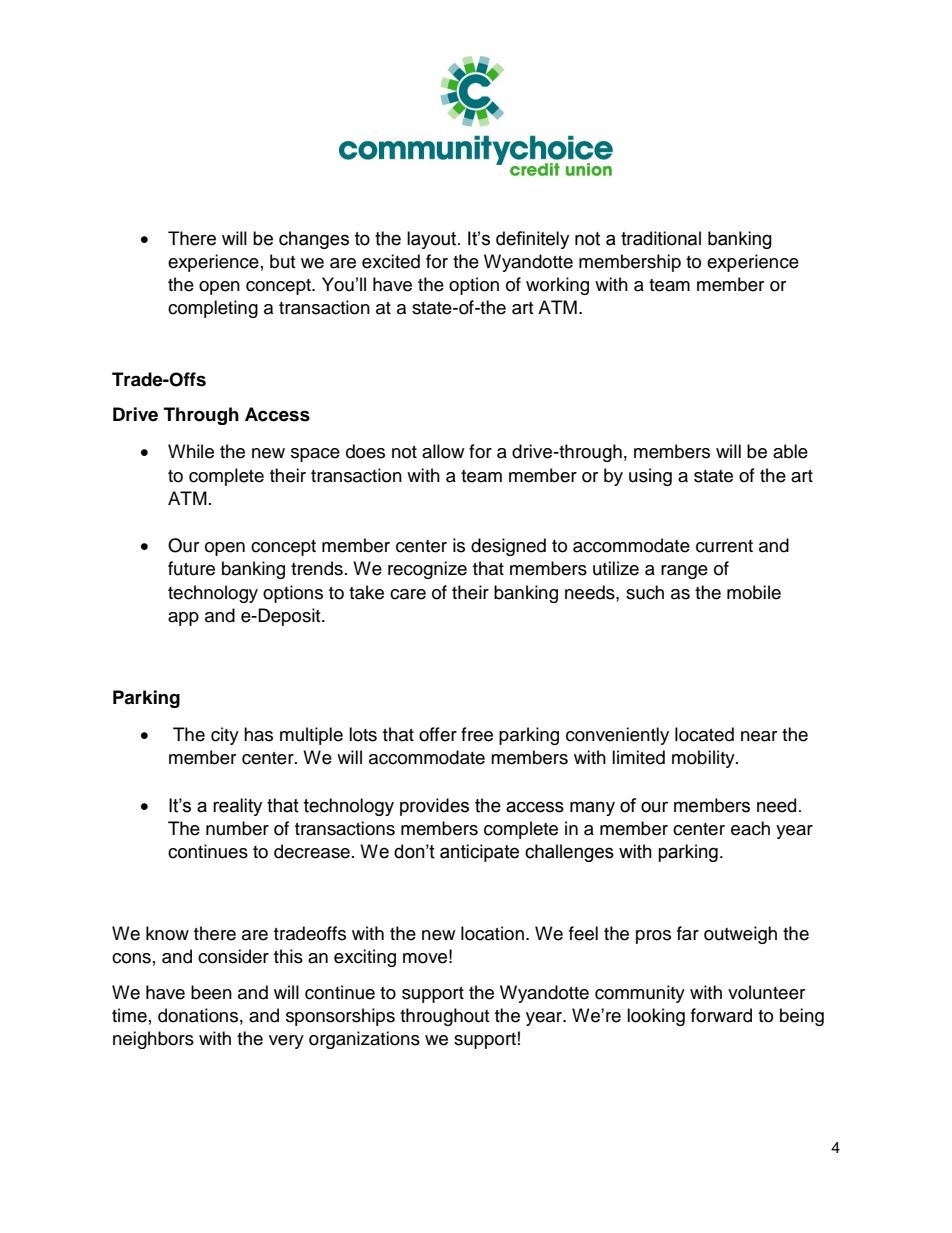  I want to click on allow, so click(443, 451).
